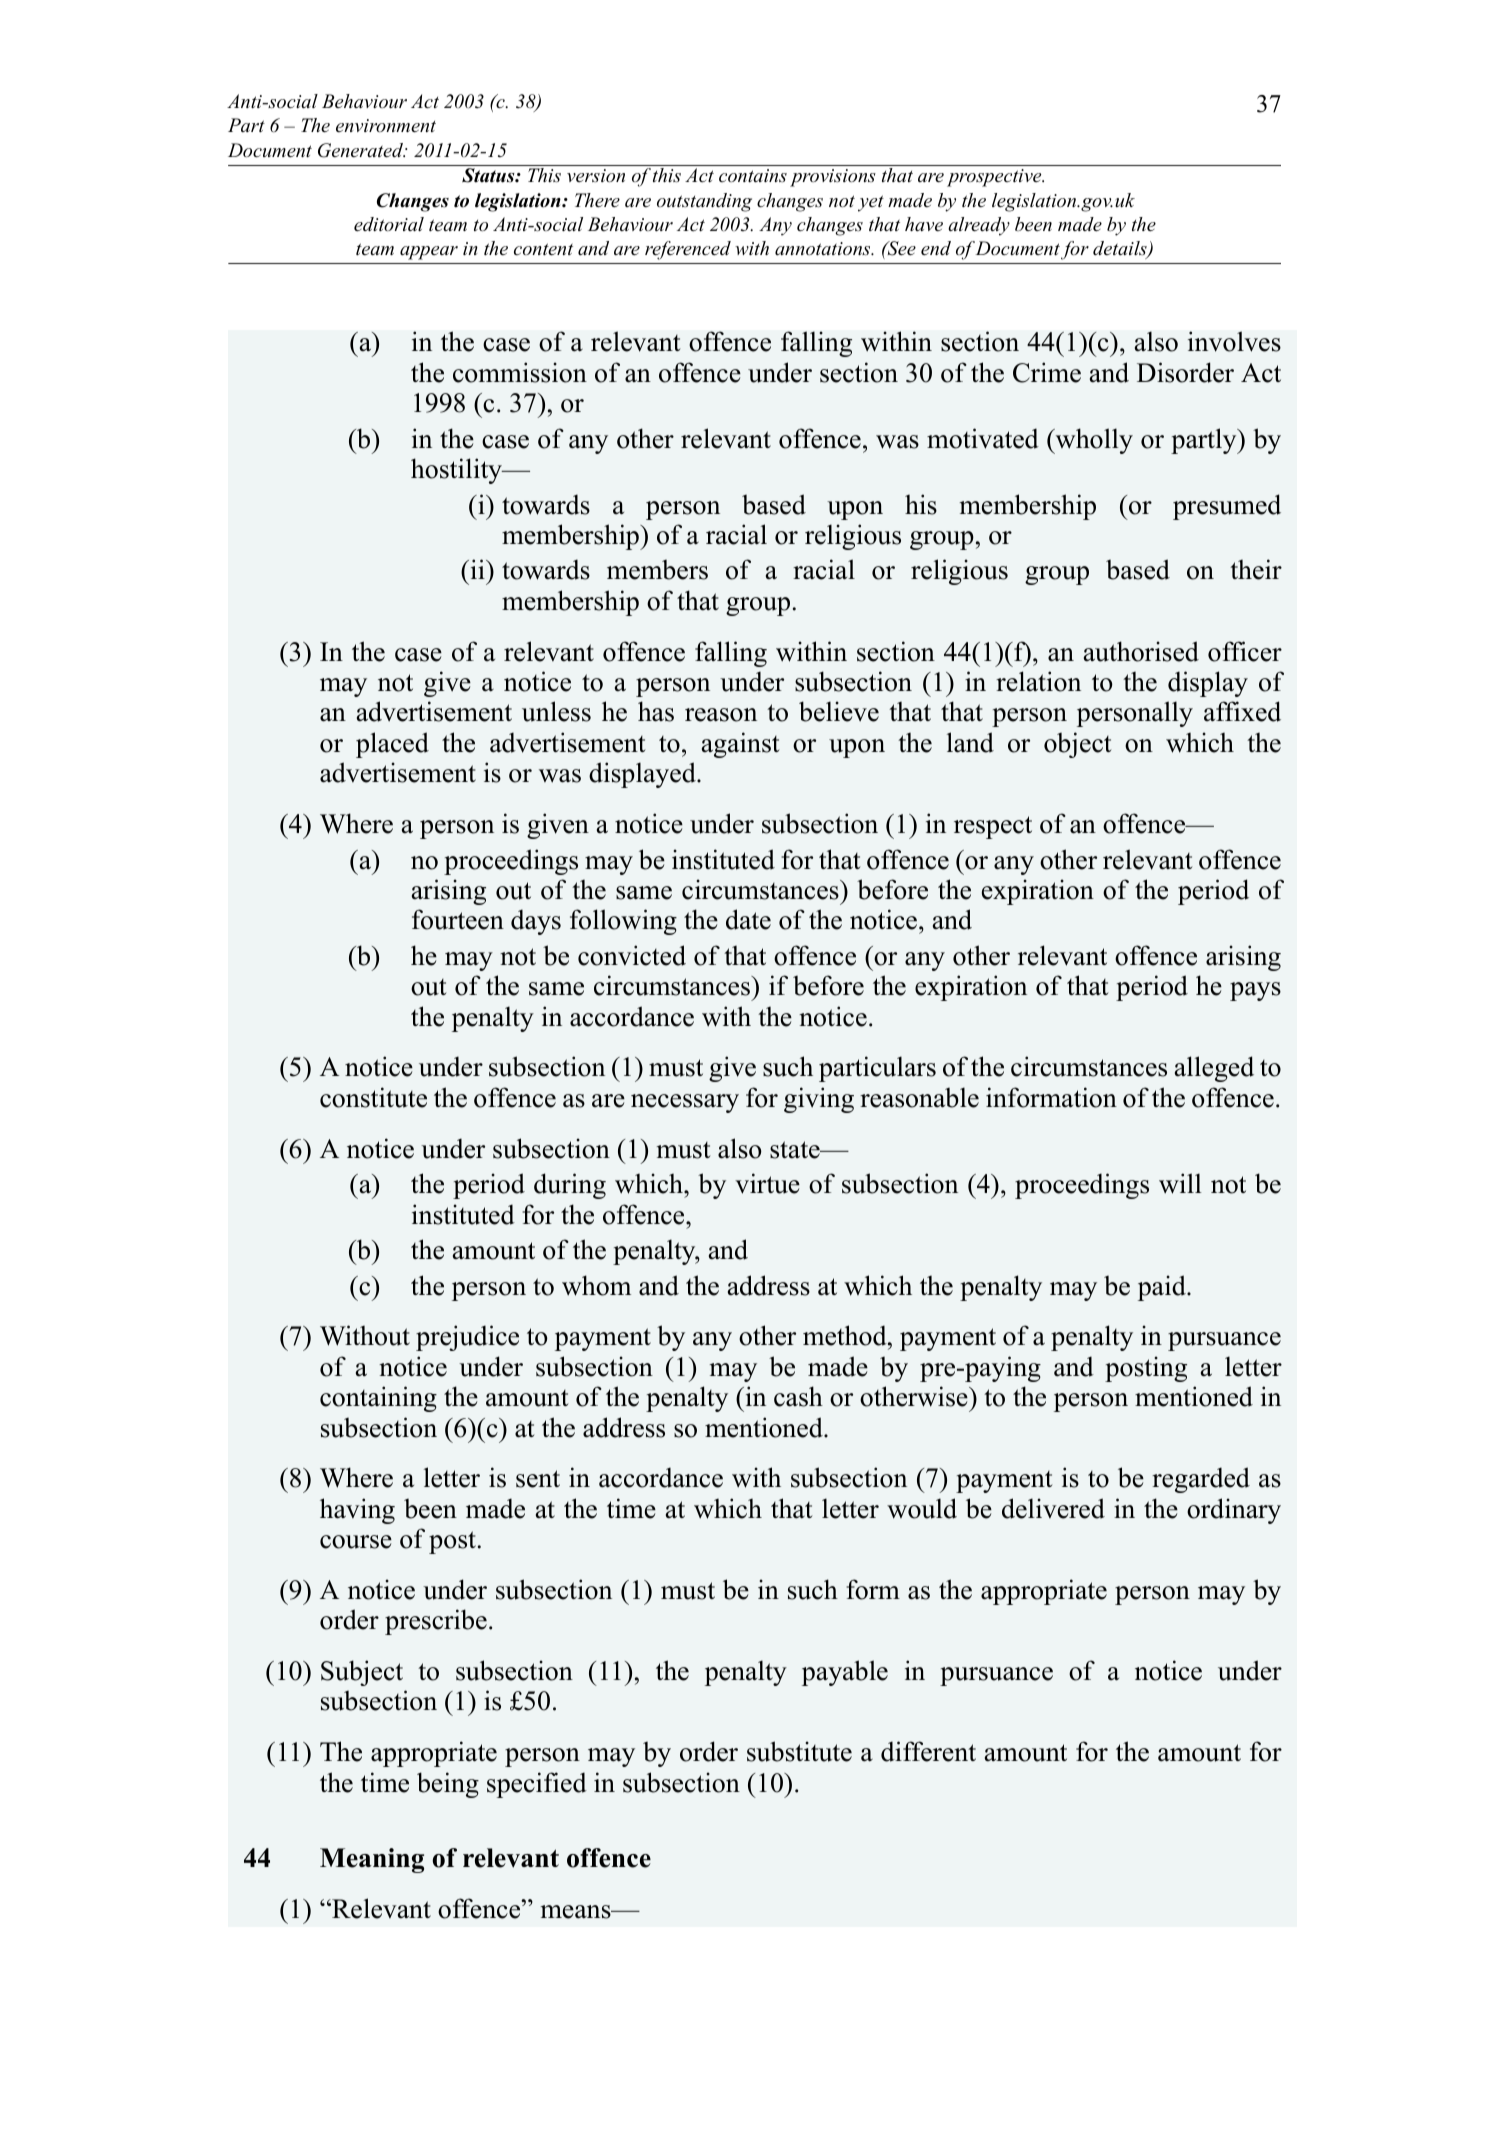  Describe the element at coordinates (392, 745) in the page. I see `placed` at that location.
